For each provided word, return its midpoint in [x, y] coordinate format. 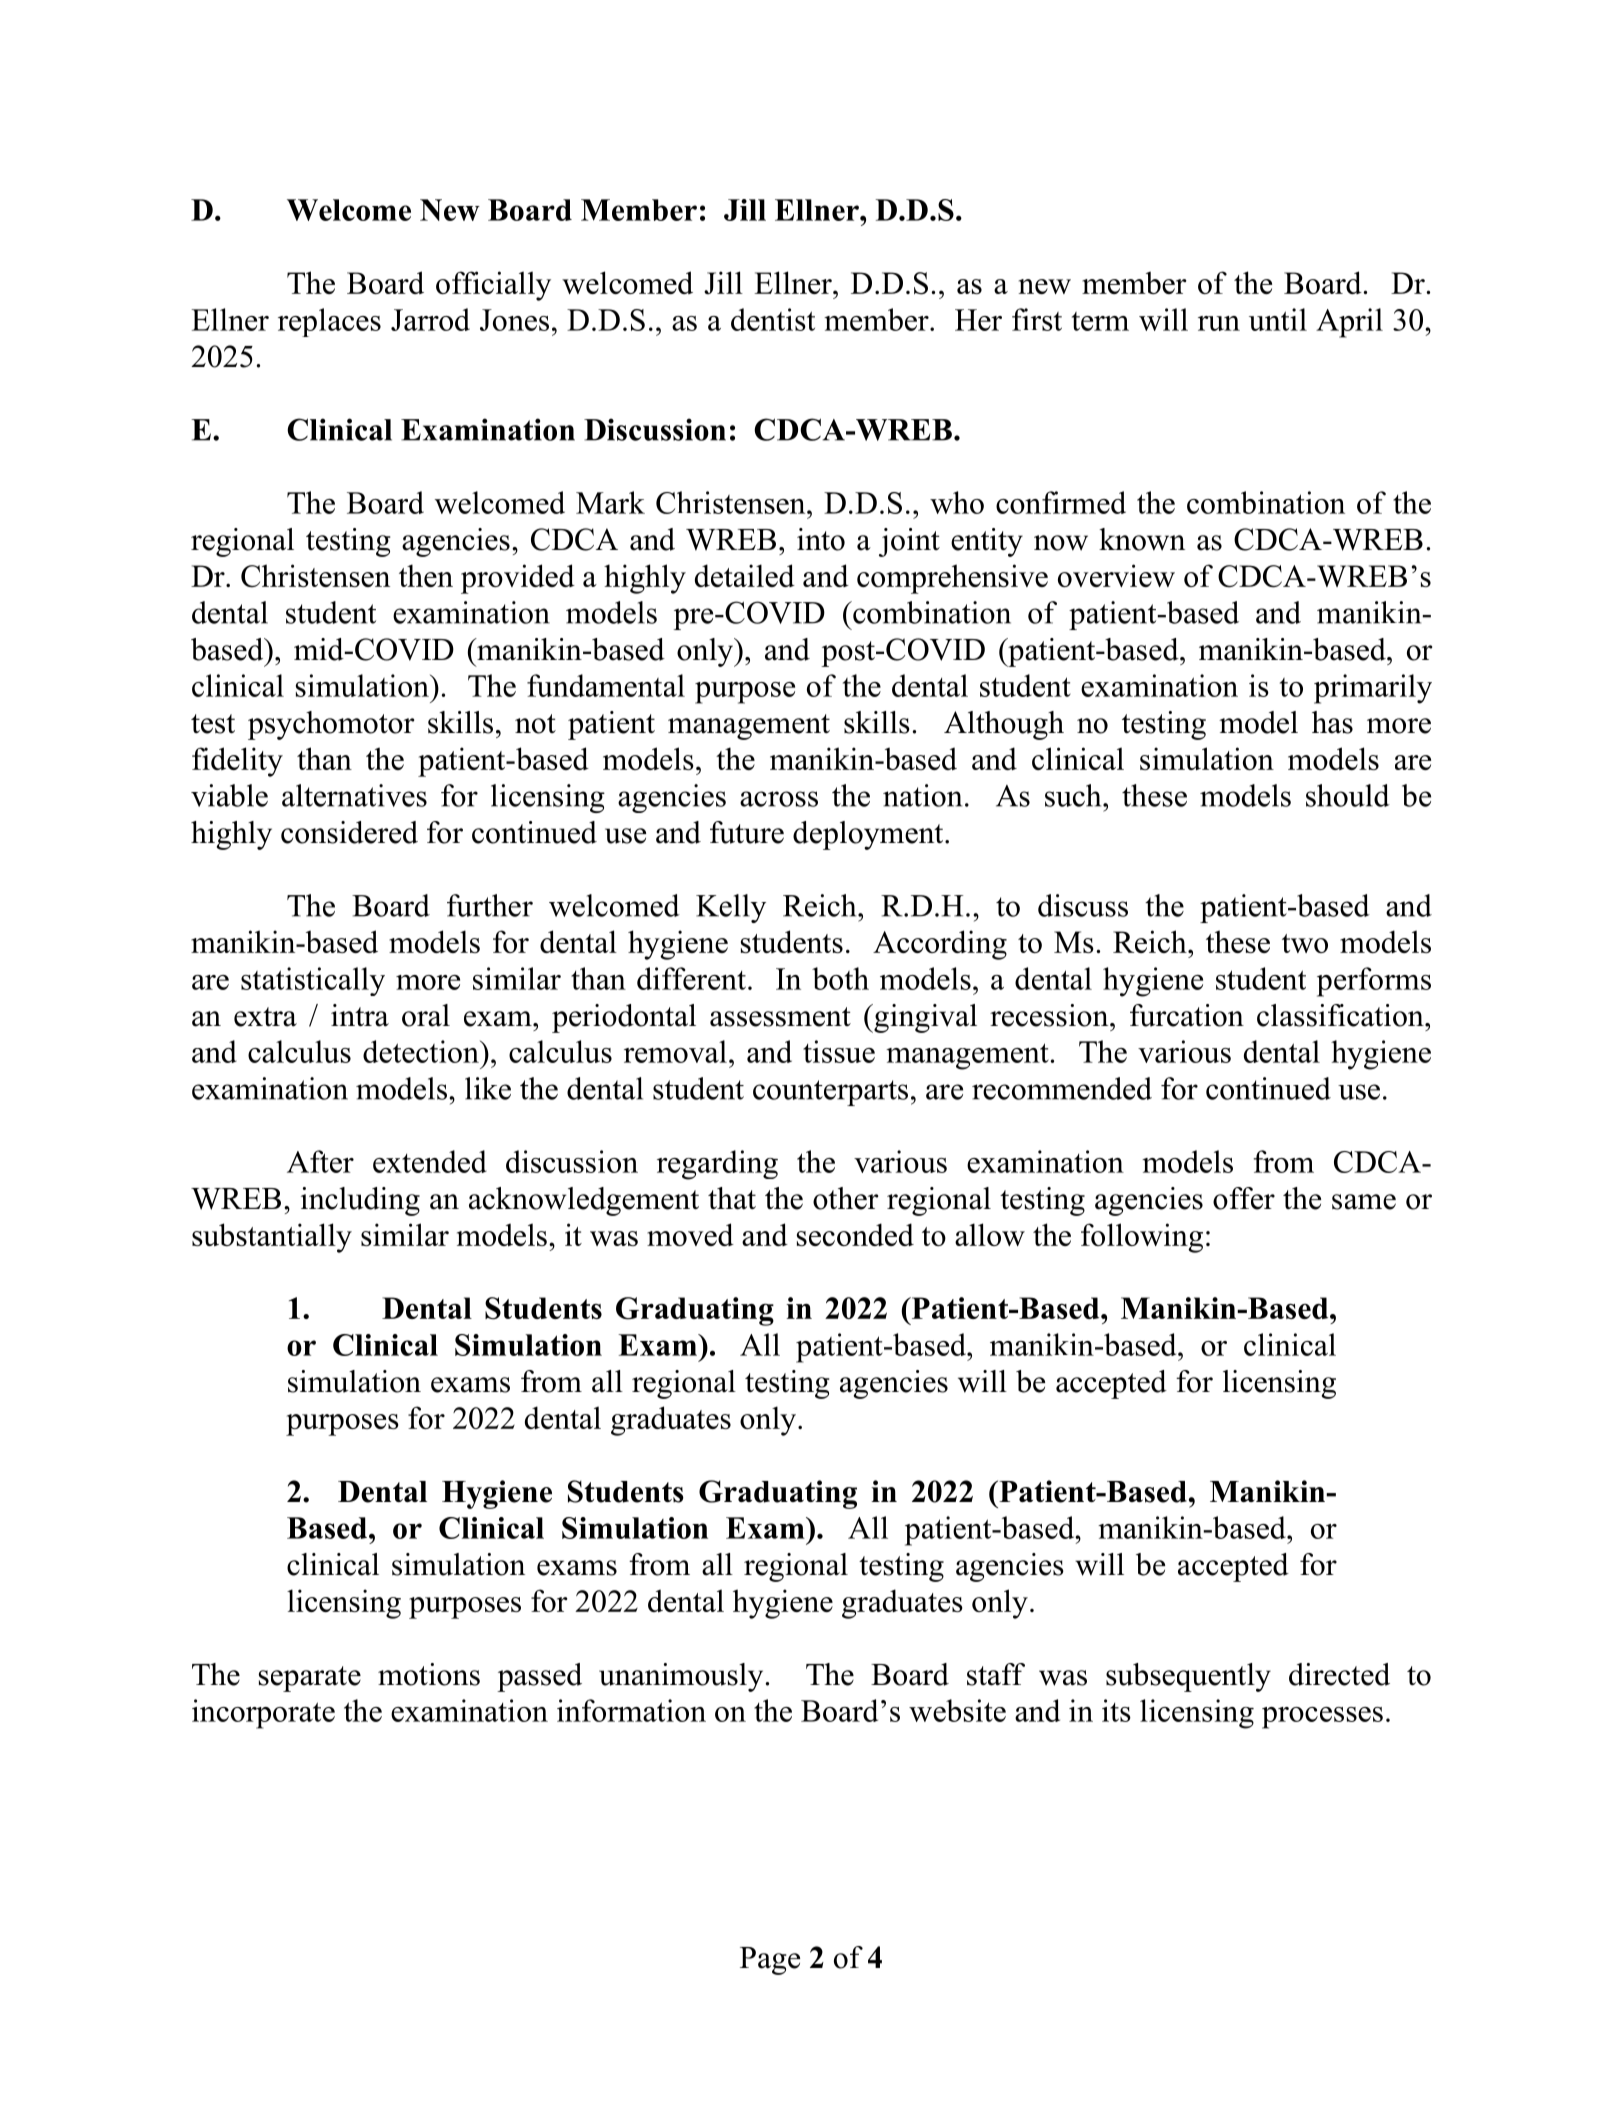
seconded [855, 1234]
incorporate [263, 1714]
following [1142, 1238]
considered [349, 832]
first [1037, 319]
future [747, 832]
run [1219, 323]
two [1305, 943]
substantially [272, 1238]
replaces [329, 322]
